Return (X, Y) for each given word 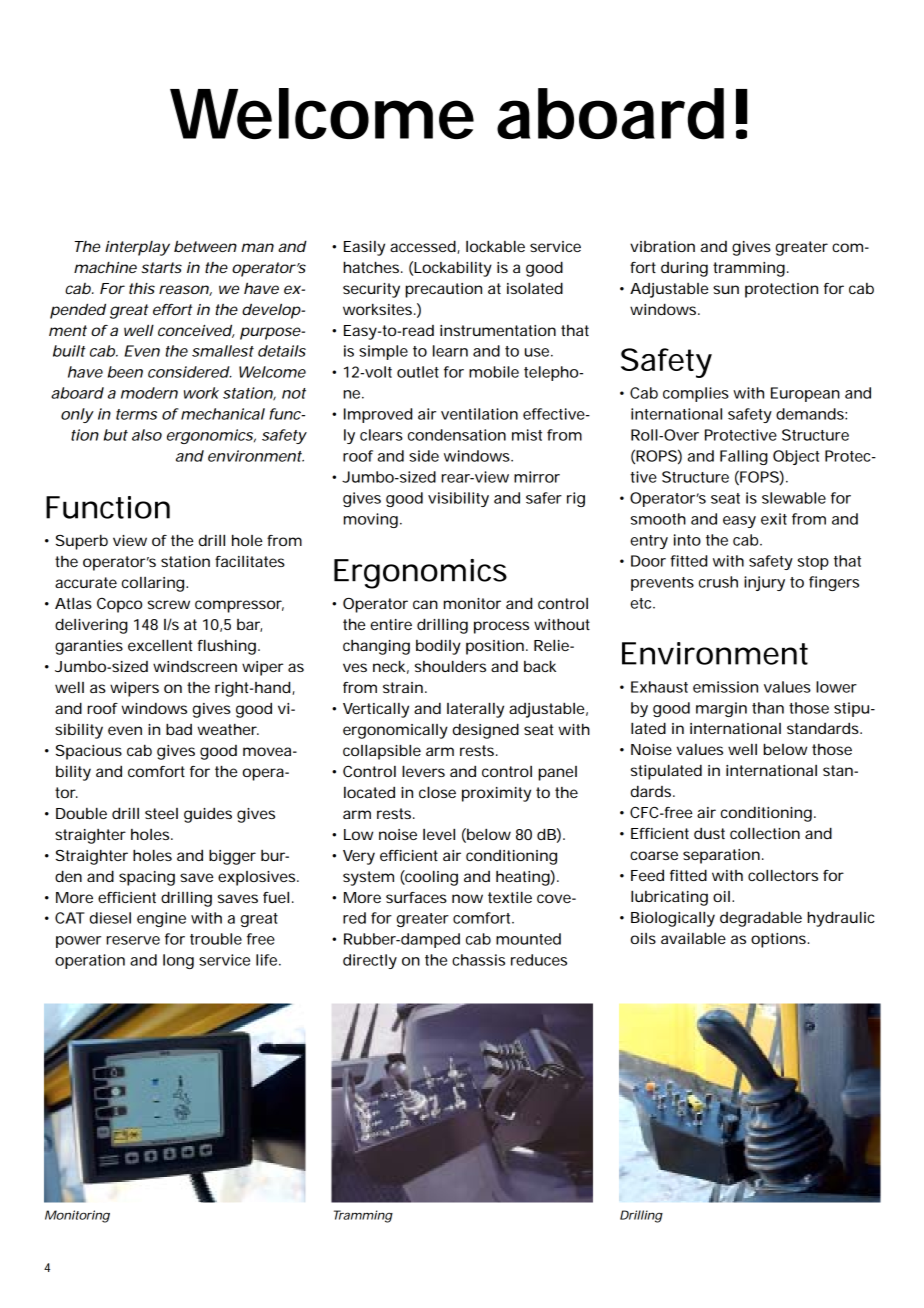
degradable (761, 919)
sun (726, 289)
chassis (478, 960)
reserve (133, 940)
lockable (495, 246)
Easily (364, 248)
